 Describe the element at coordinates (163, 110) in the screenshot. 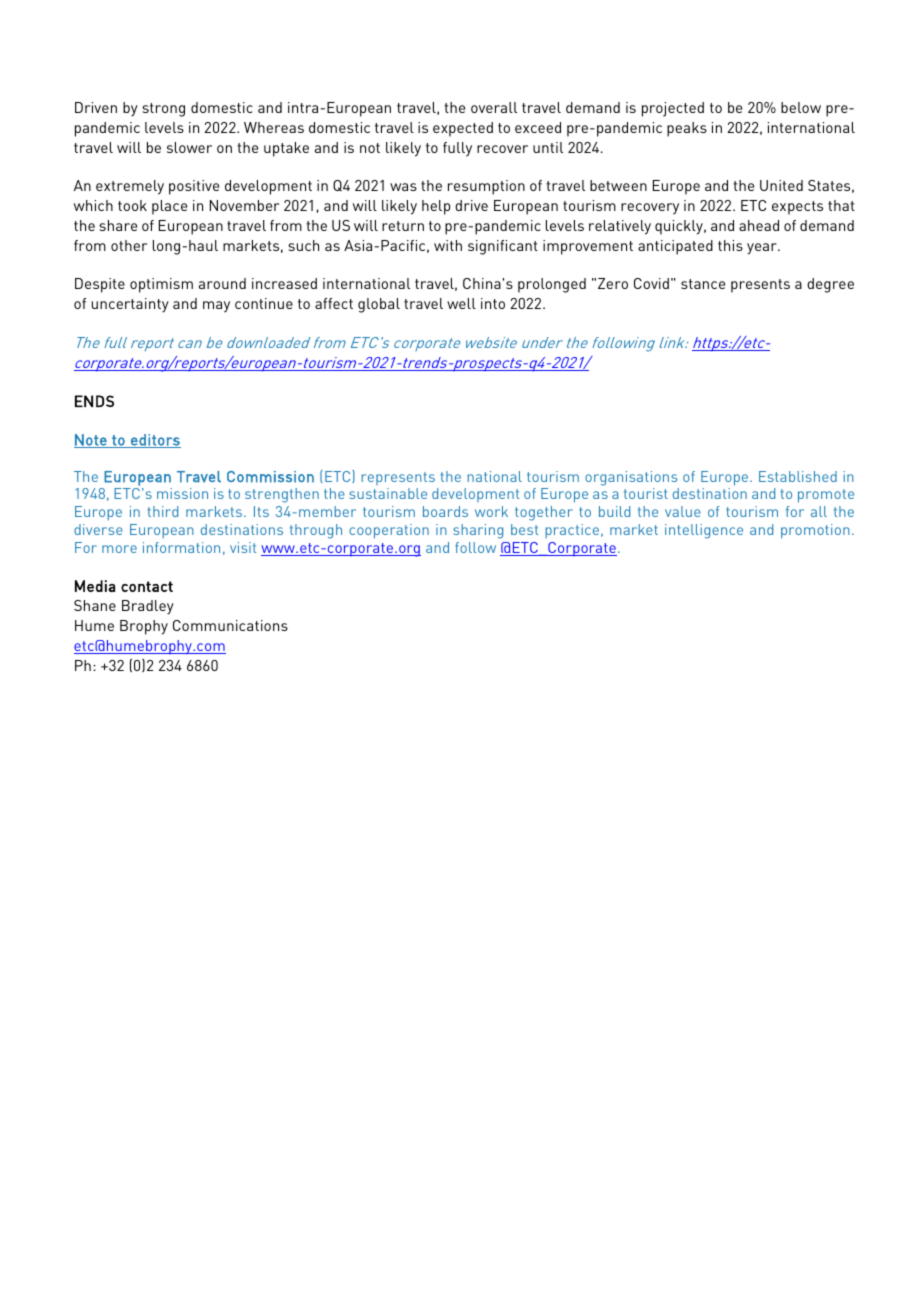

I see `strong` at that location.
